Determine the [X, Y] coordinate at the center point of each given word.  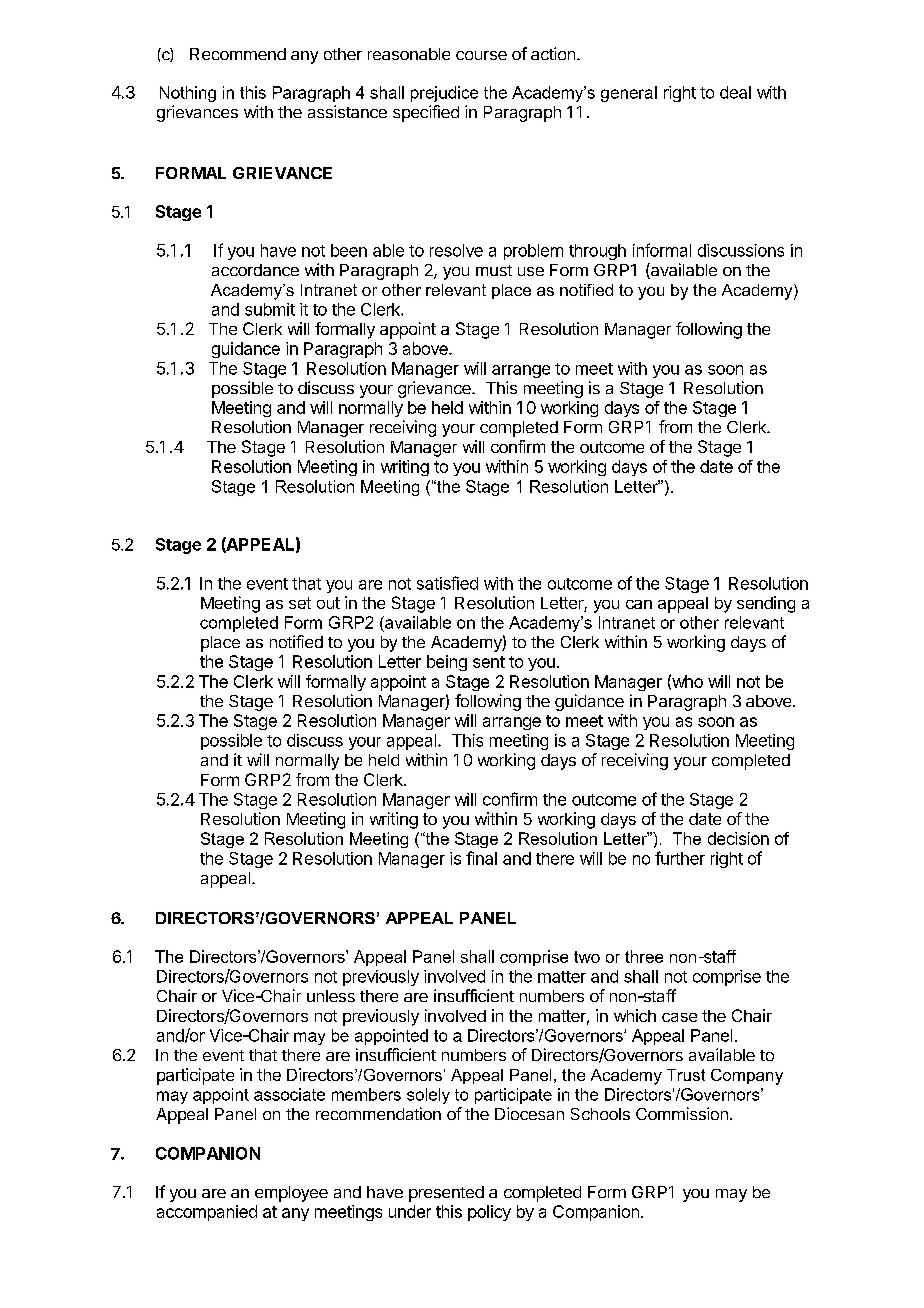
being [447, 663]
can [639, 604]
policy [489, 1213]
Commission [682, 1113]
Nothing [188, 94]
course [481, 55]
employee [291, 1194]
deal [735, 92]
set [300, 603]
